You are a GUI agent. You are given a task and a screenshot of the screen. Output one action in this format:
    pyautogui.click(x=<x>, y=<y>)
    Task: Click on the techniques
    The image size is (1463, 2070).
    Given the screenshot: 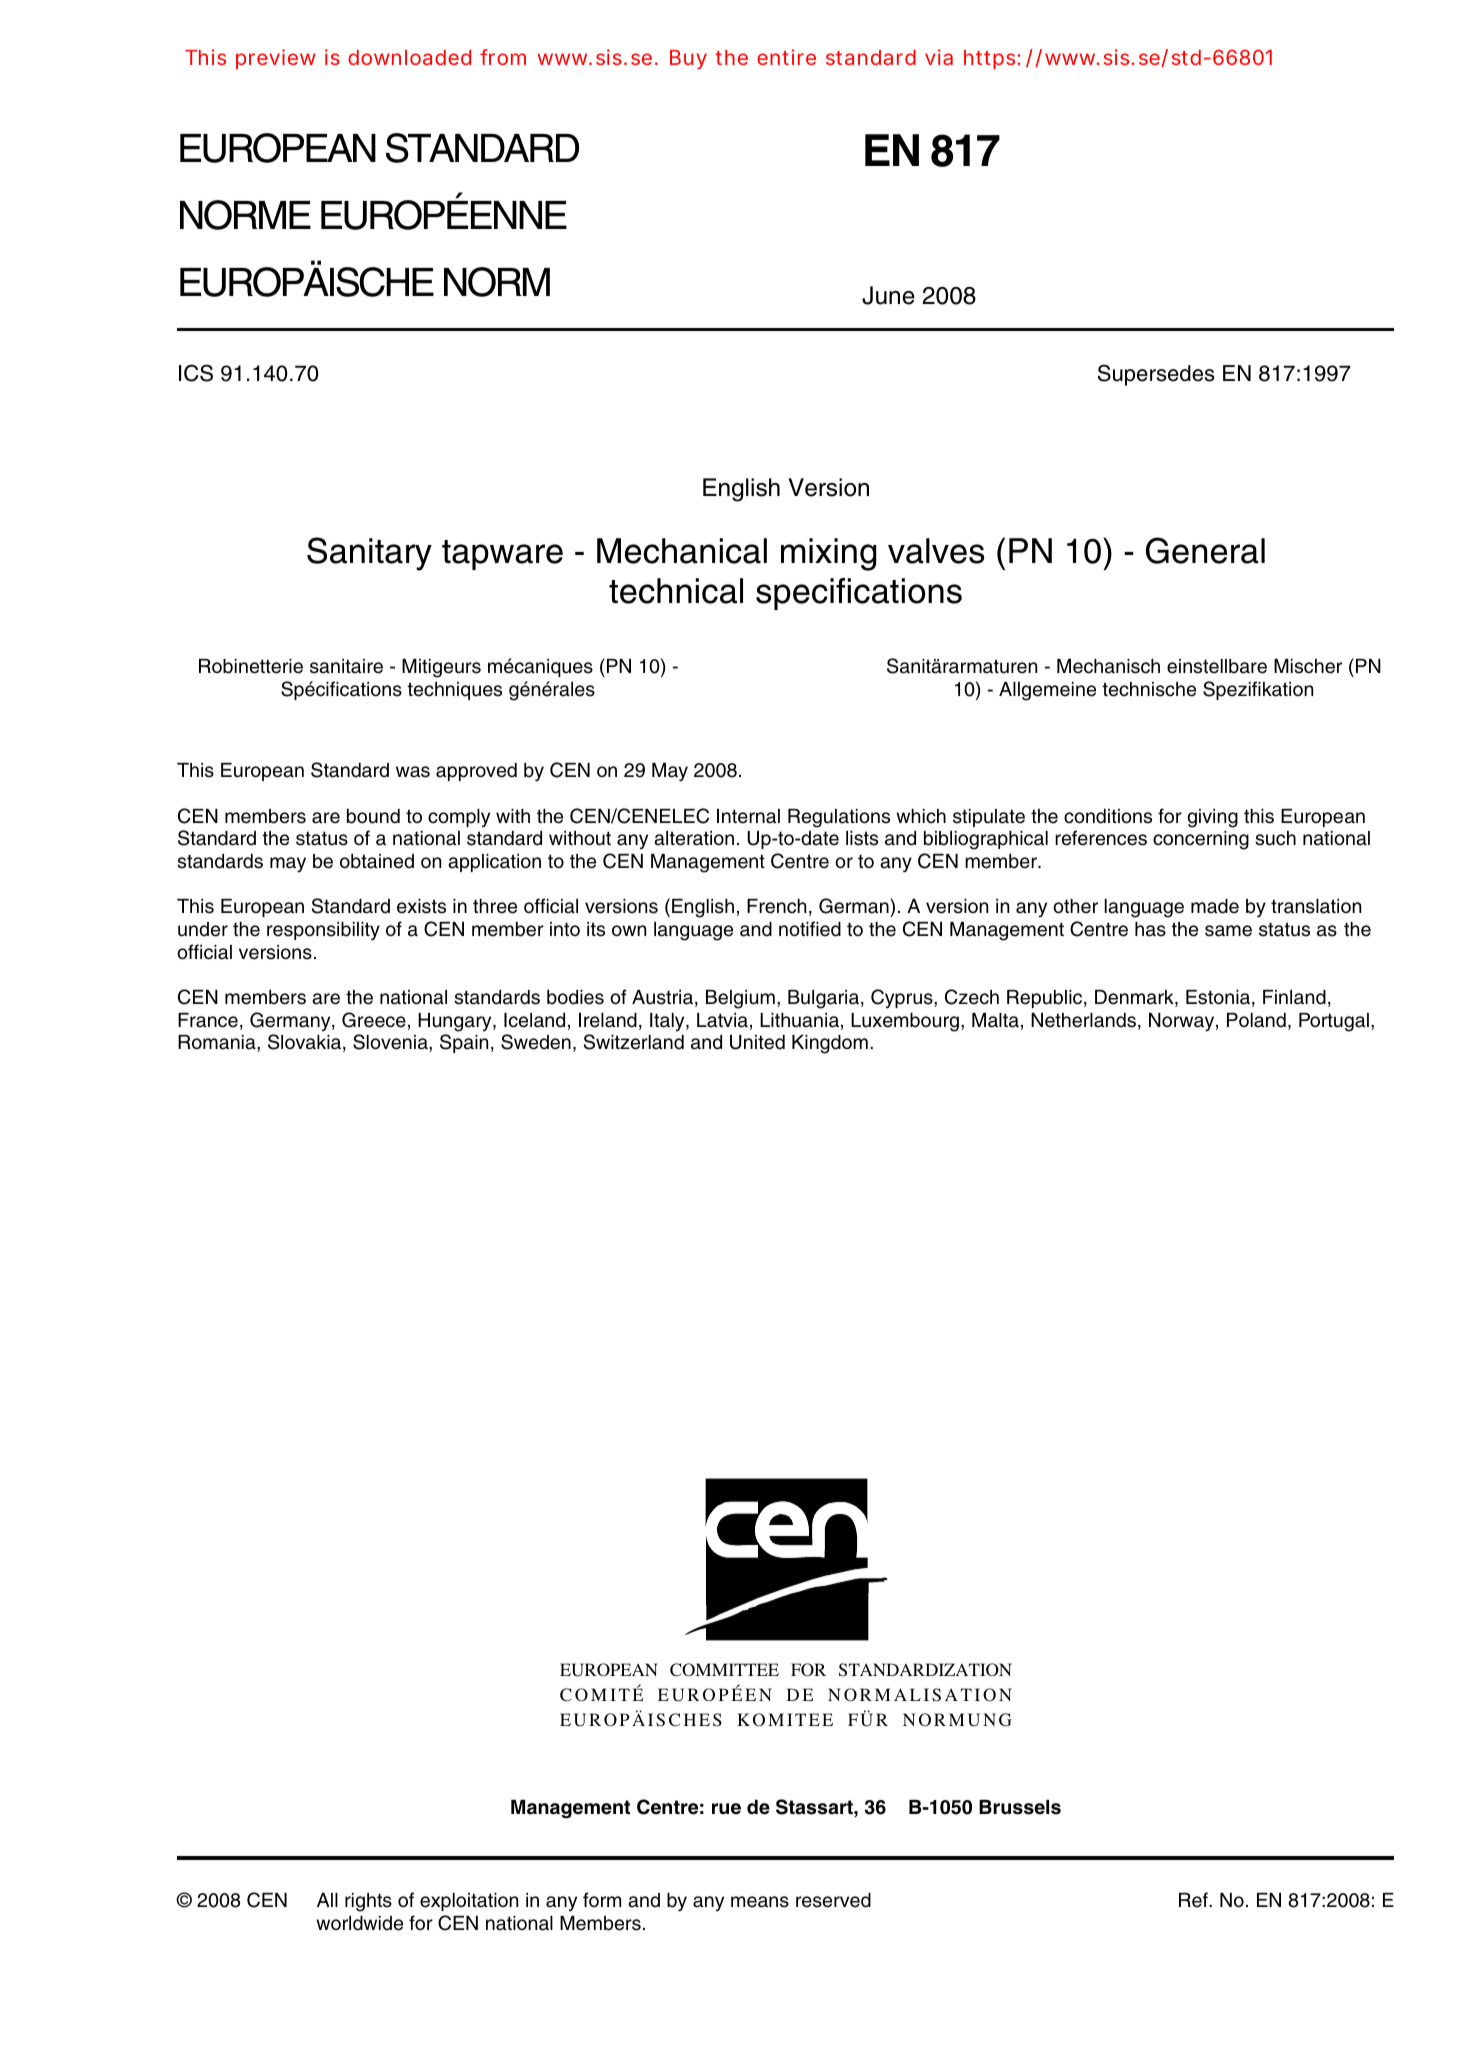 What is the action you would take?
    pyautogui.click(x=454, y=691)
